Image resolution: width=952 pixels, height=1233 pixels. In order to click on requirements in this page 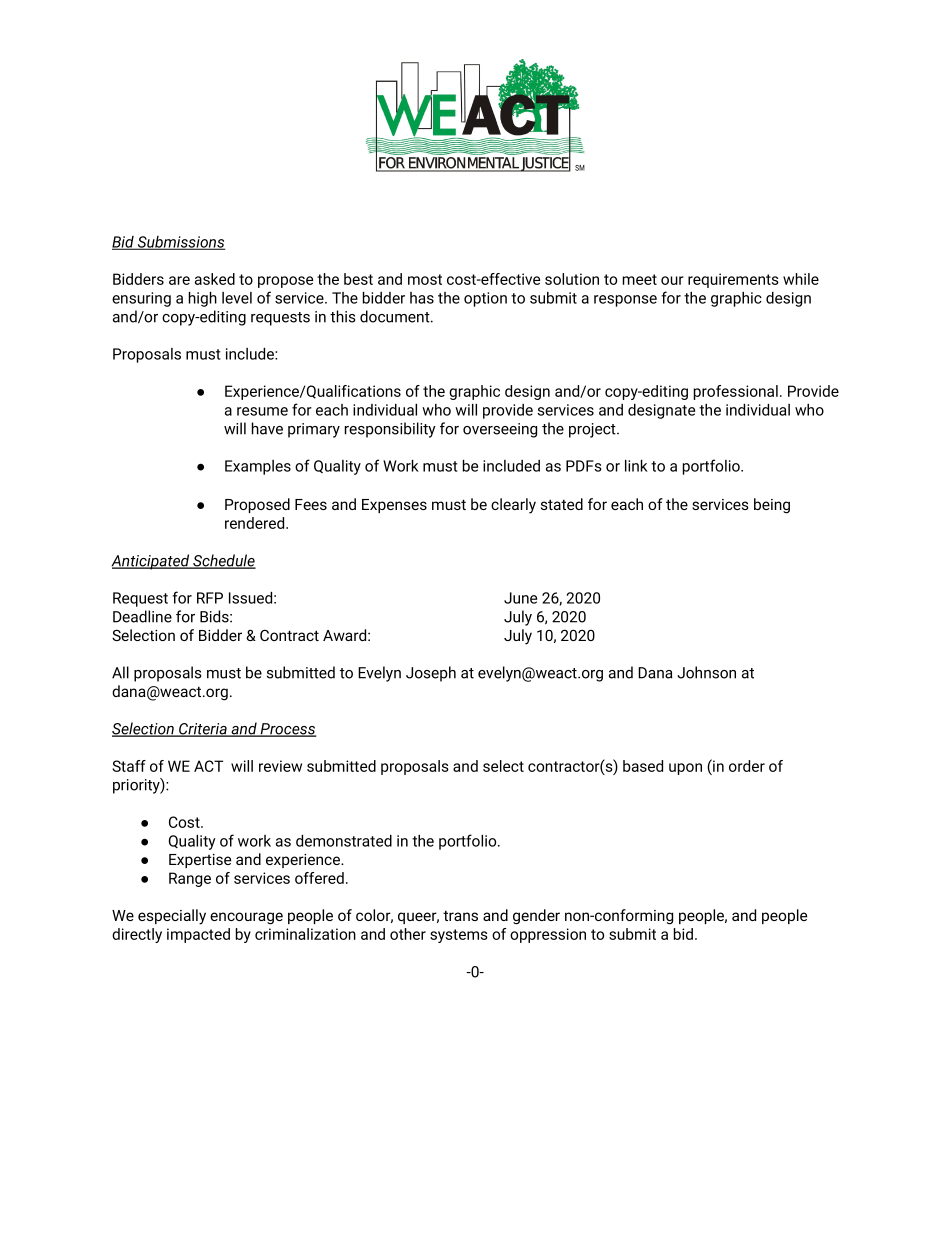, I will do `click(733, 280)`.
